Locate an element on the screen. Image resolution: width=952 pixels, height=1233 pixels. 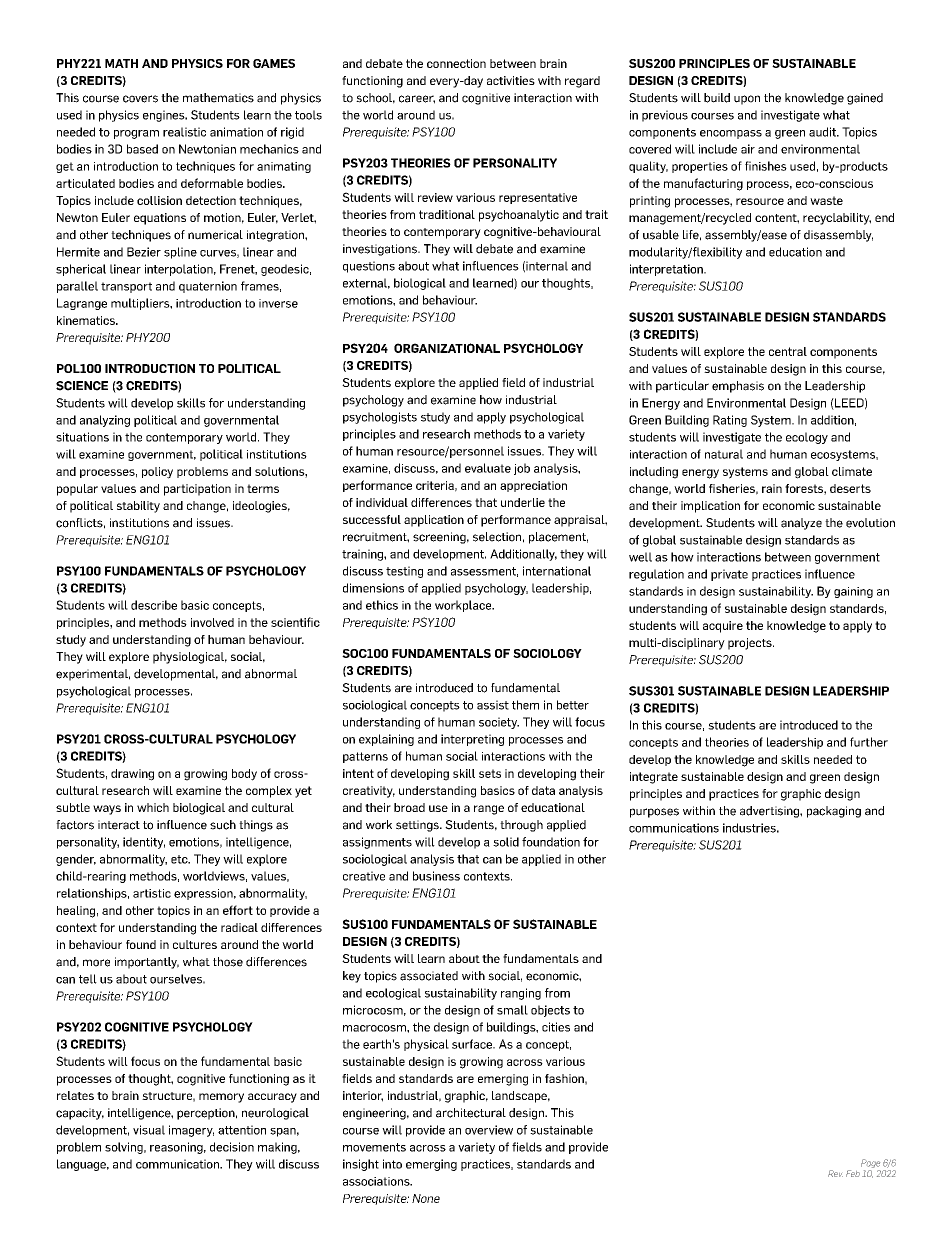
further is located at coordinates (869, 742).
